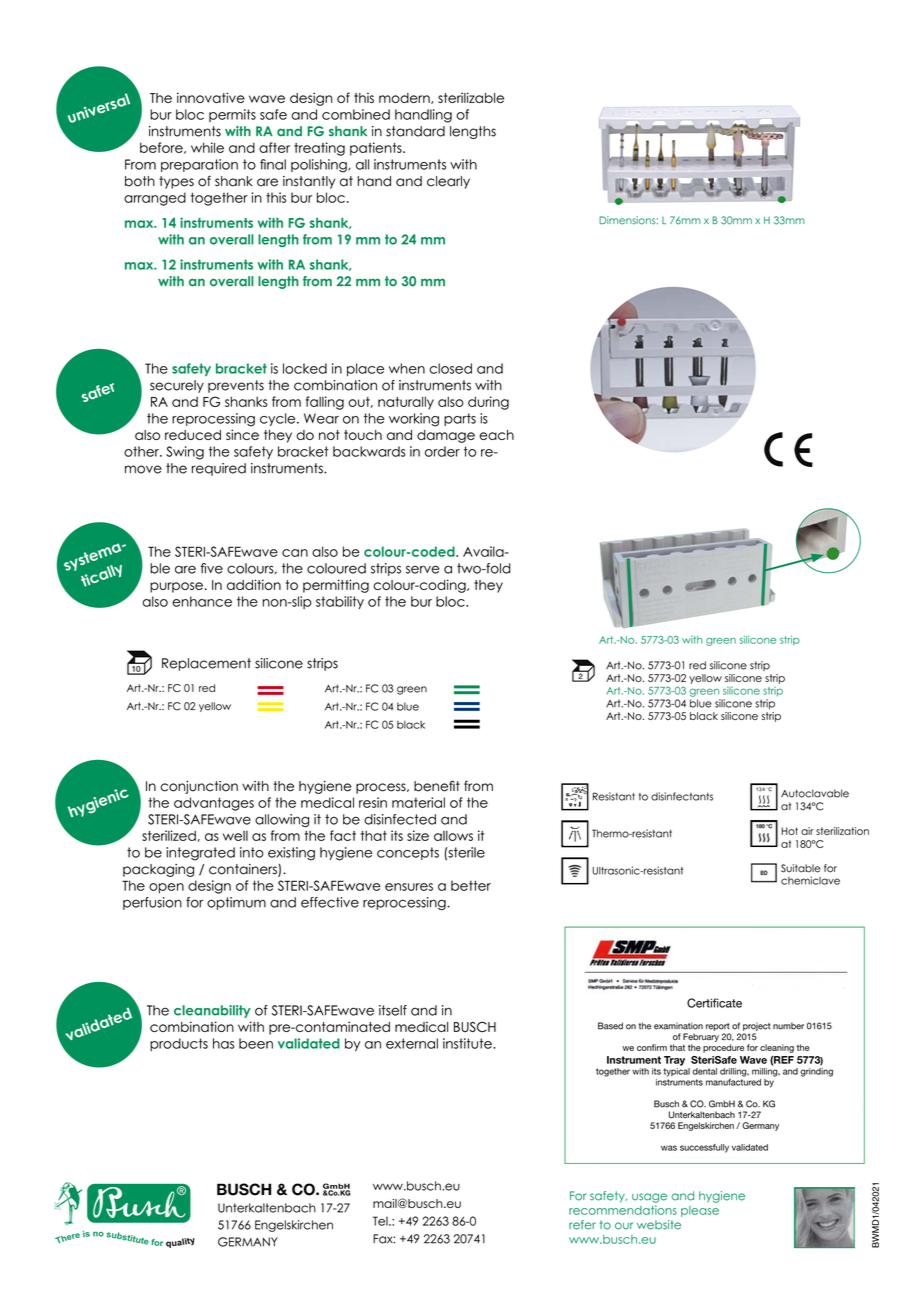 The image size is (924, 1297). I want to click on serve, so click(422, 569).
